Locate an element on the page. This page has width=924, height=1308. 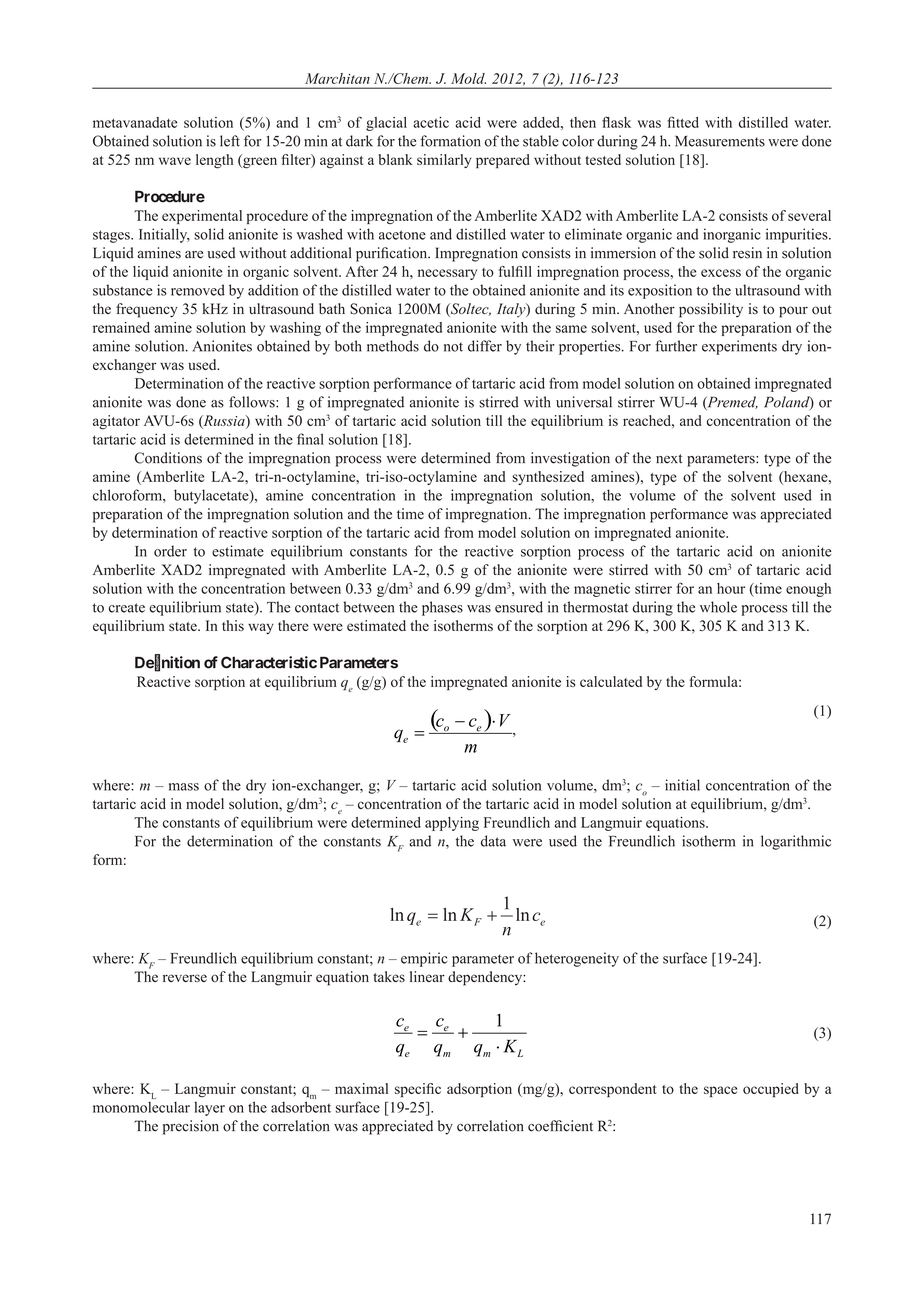
left is located at coordinates (230, 141).
